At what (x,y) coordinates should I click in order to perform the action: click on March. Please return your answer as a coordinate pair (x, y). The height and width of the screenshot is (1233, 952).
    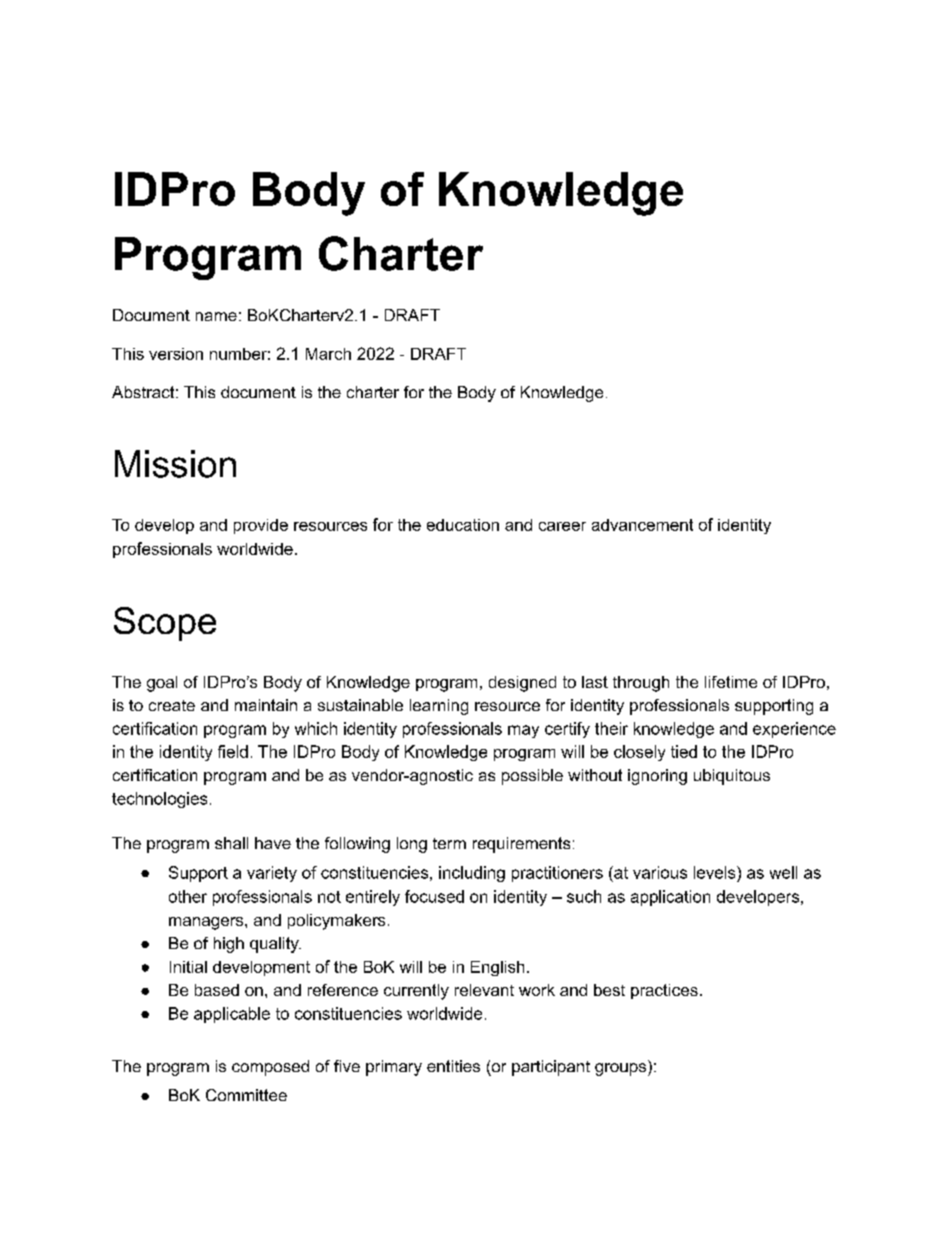
    Looking at the image, I should click on (328, 354).
